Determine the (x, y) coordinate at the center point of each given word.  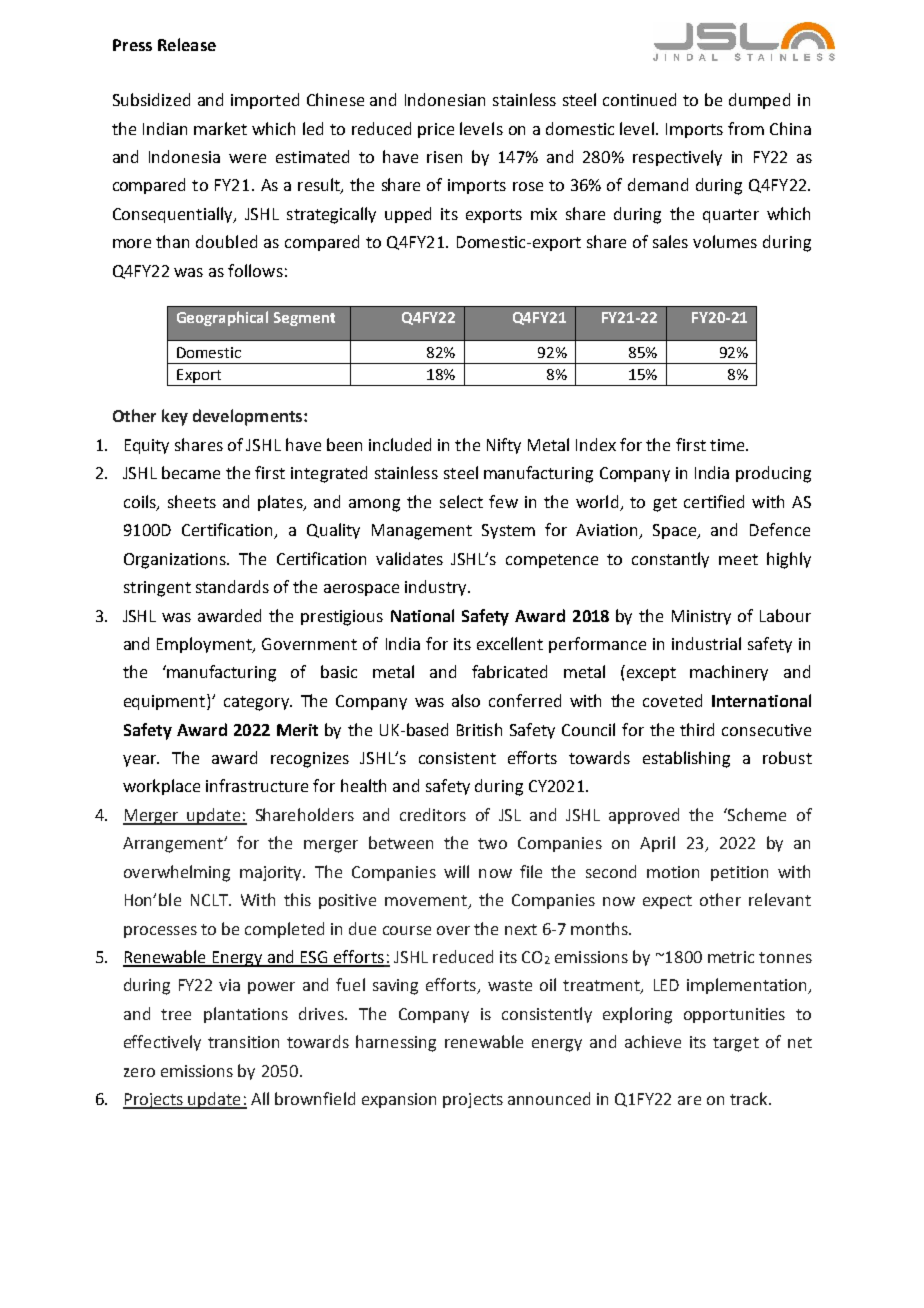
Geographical (222, 318)
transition (243, 1042)
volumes (725, 241)
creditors (433, 814)
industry (437, 588)
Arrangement (174, 845)
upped (408, 215)
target (736, 1044)
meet (738, 559)
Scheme (756, 814)
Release (187, 44)
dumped (759, 101)
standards (232, 586)
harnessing (396, 1043)
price (436, 130)
